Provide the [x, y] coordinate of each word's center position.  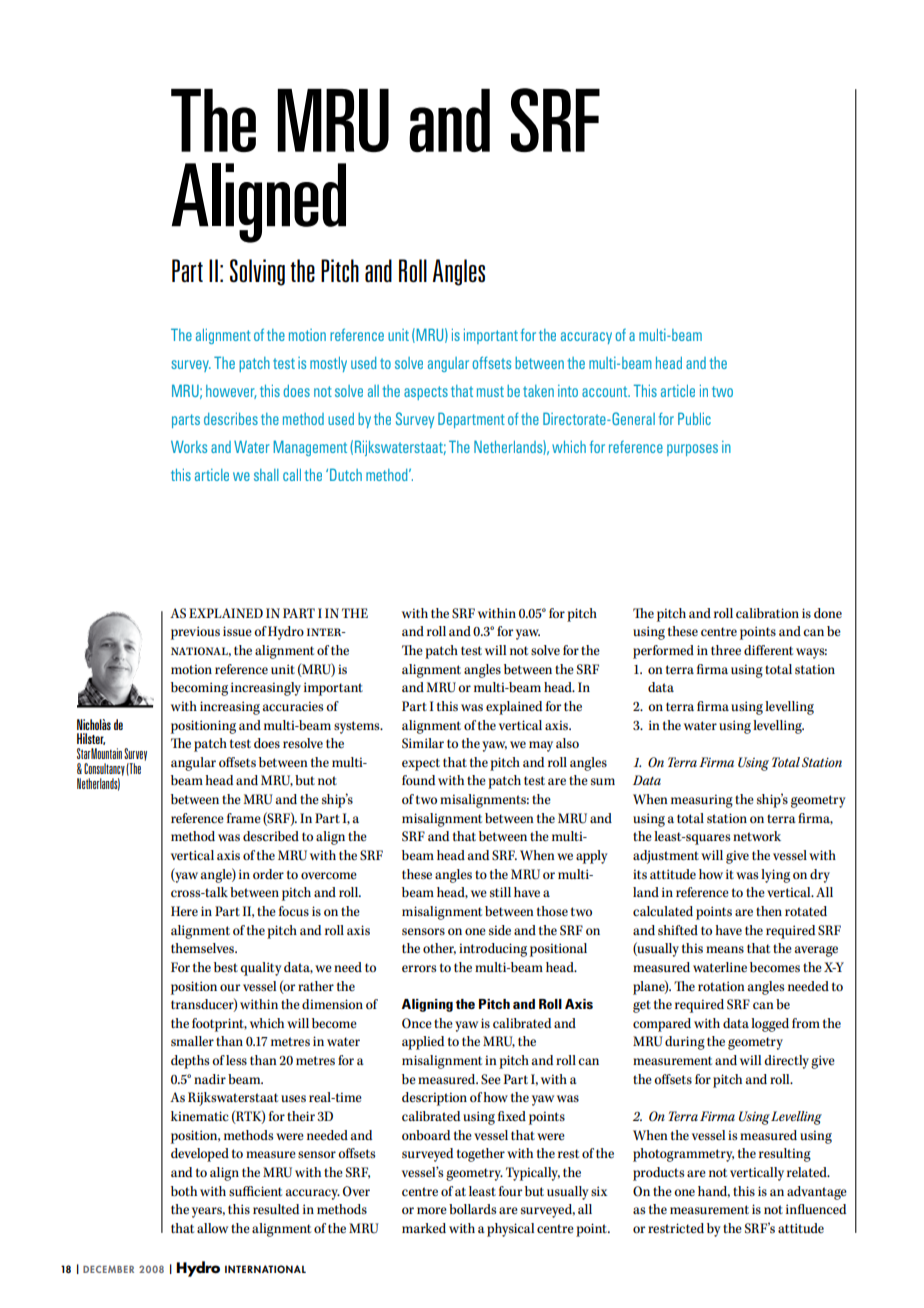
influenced [816, 1209]
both [184, 1191]
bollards [472, 1209]
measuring [702, 801]
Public [694, 418]
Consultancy [104, 769]
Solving [257, 272]
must [490, 391]
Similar [423, 743]
